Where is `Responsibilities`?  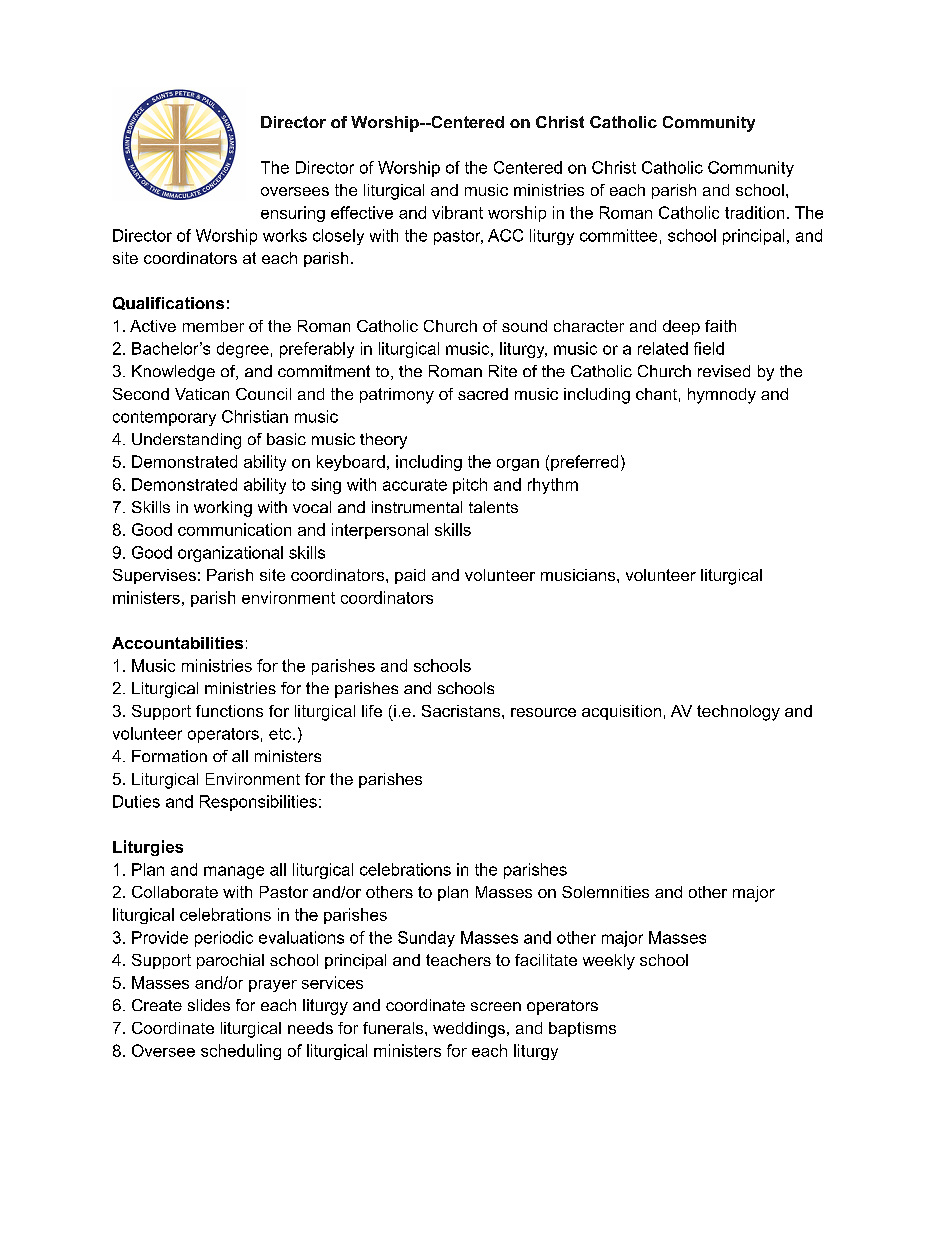 Responsibilities is located at coordinates (258, 803).
